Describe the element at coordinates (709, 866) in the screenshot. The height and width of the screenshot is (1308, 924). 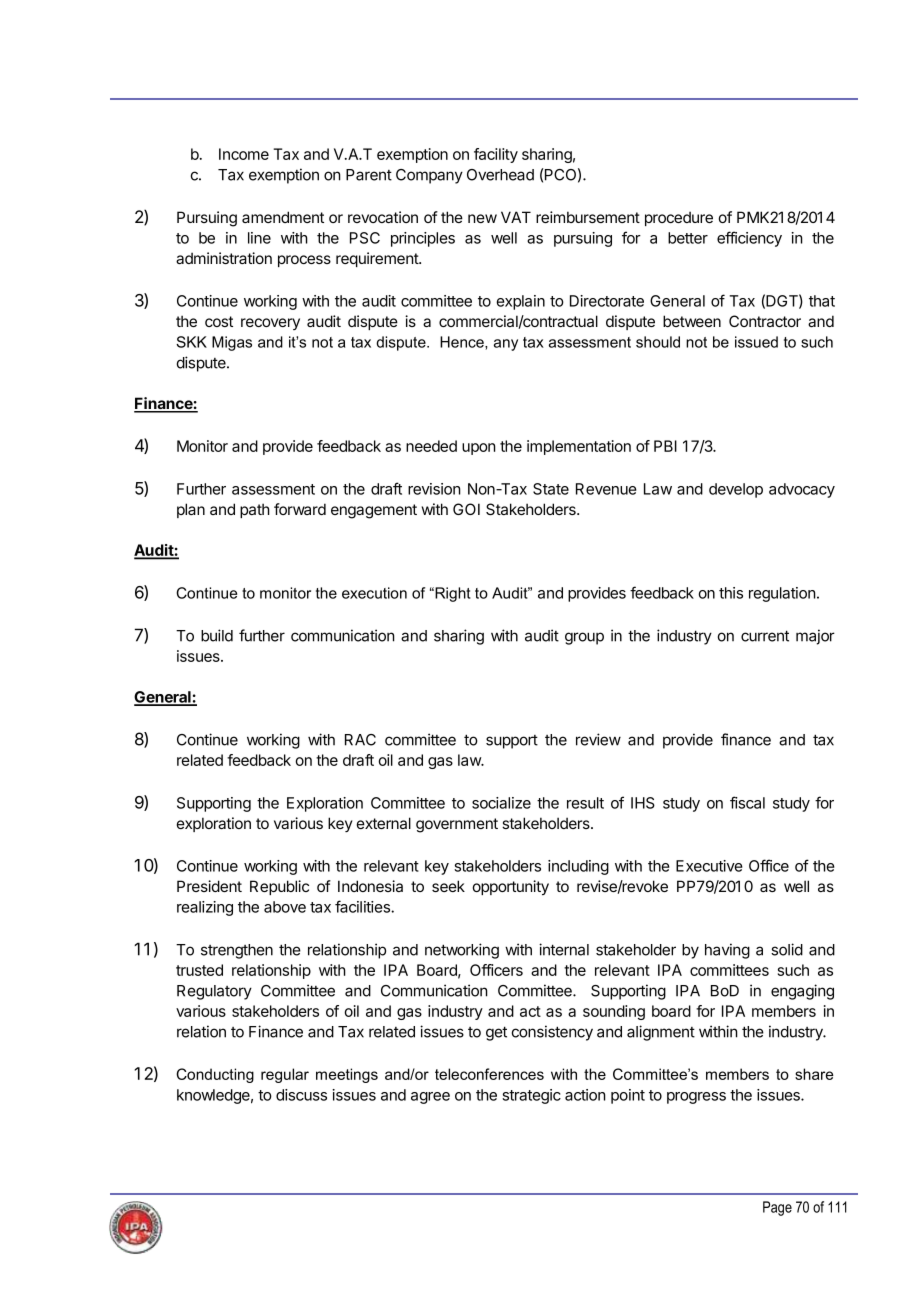
I see `Executive` at that location.
